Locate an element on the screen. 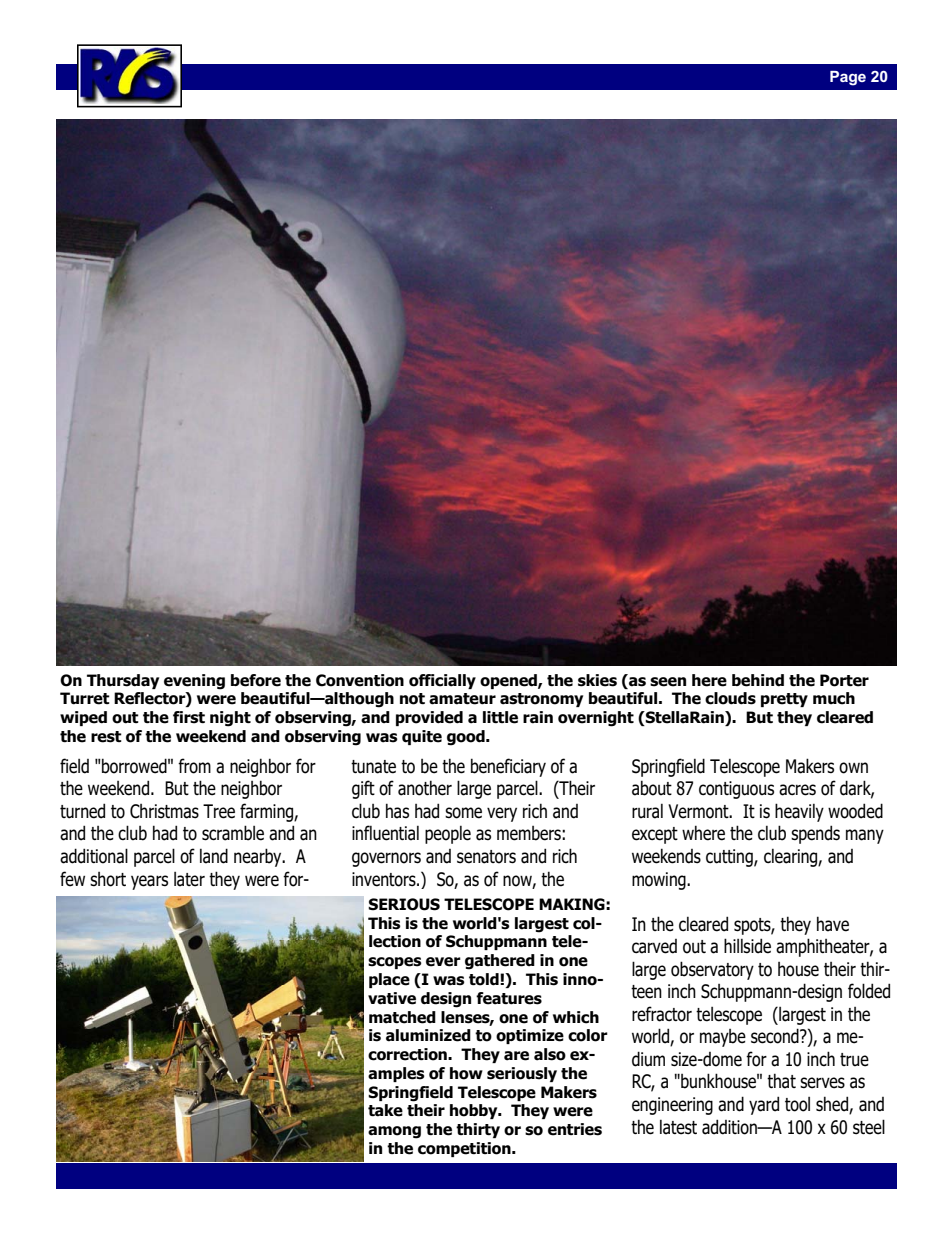 The image size is (952, 1233). people is located at coordinates (448, 835).
